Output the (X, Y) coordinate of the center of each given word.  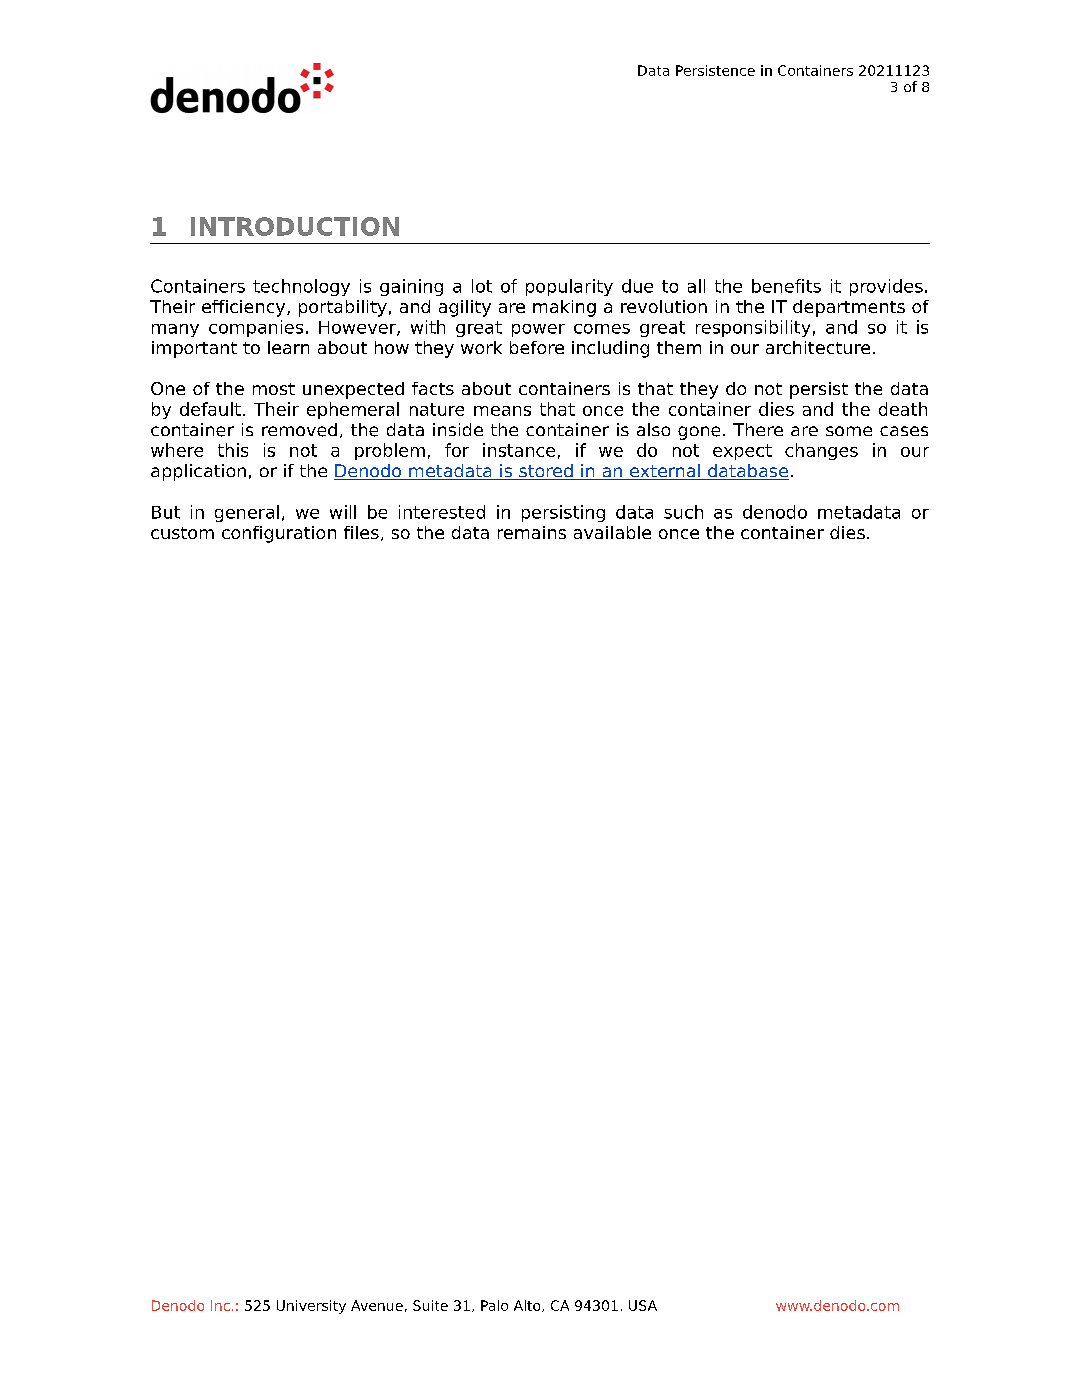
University (311, 1307)
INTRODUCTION (295, 226)
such (683, 512)
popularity (569, 287)
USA (643, 1305)
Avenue (377, 1305)
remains (532, 532)
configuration (279, 534)
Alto (528, 1306)
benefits (786, 286)
